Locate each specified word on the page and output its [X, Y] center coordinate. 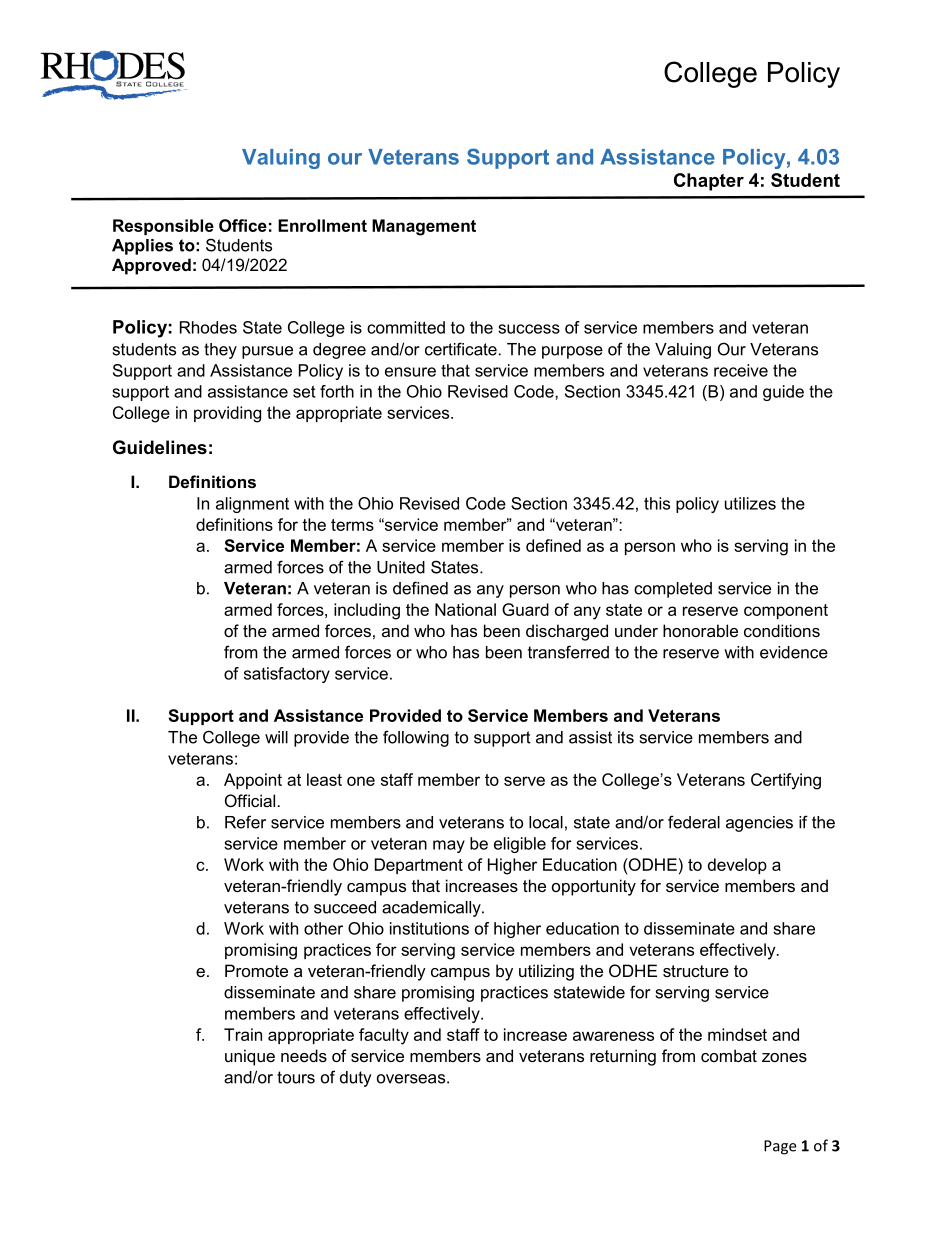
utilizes [750, 503]
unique [250, 1057]
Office [243, 225]
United [401, 567]
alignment [252, 505]
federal [694, 822]
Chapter [709, 182]
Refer [245, 822]
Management [424, 227]
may [449, 846]
